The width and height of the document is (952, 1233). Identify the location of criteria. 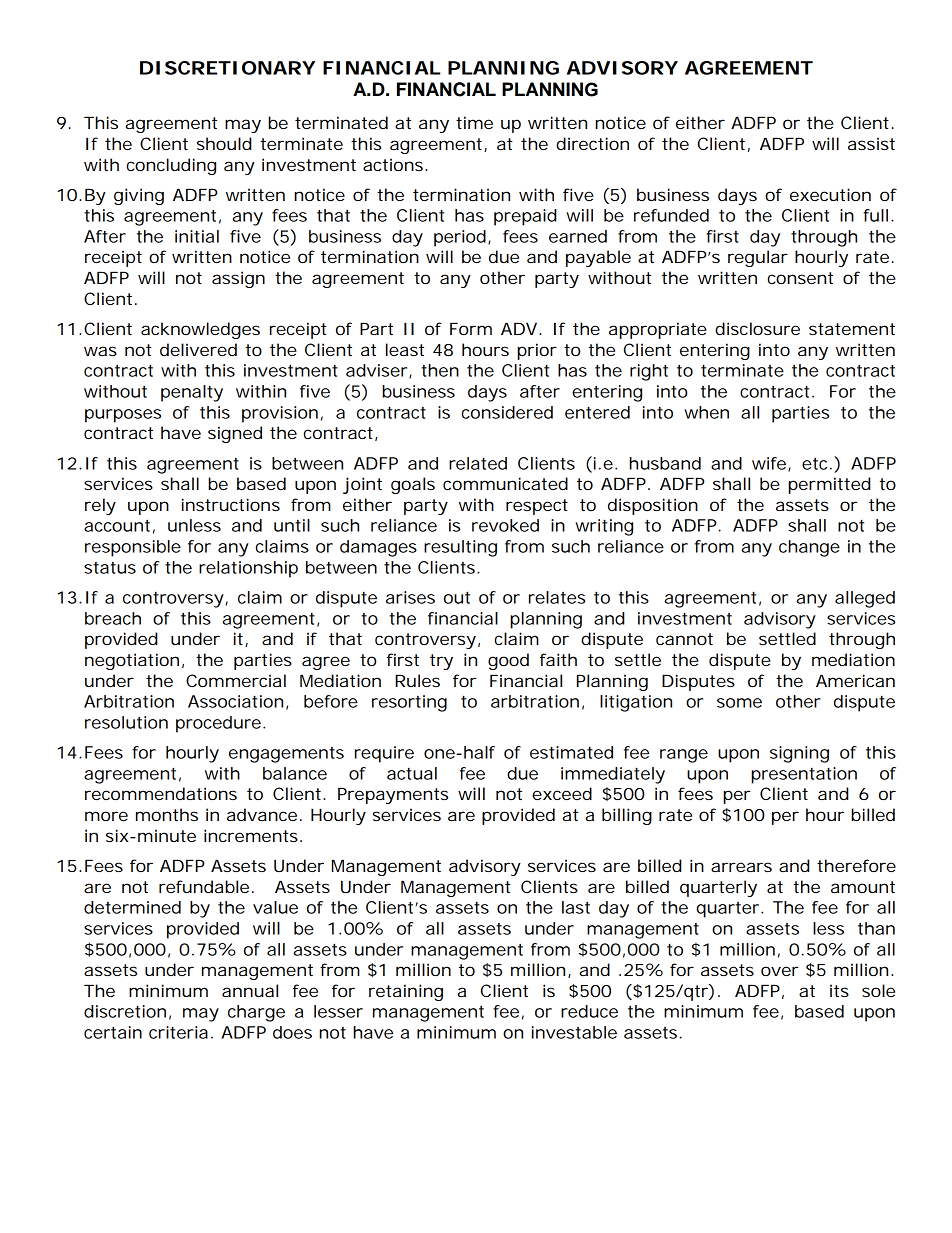
(178, 1032).
